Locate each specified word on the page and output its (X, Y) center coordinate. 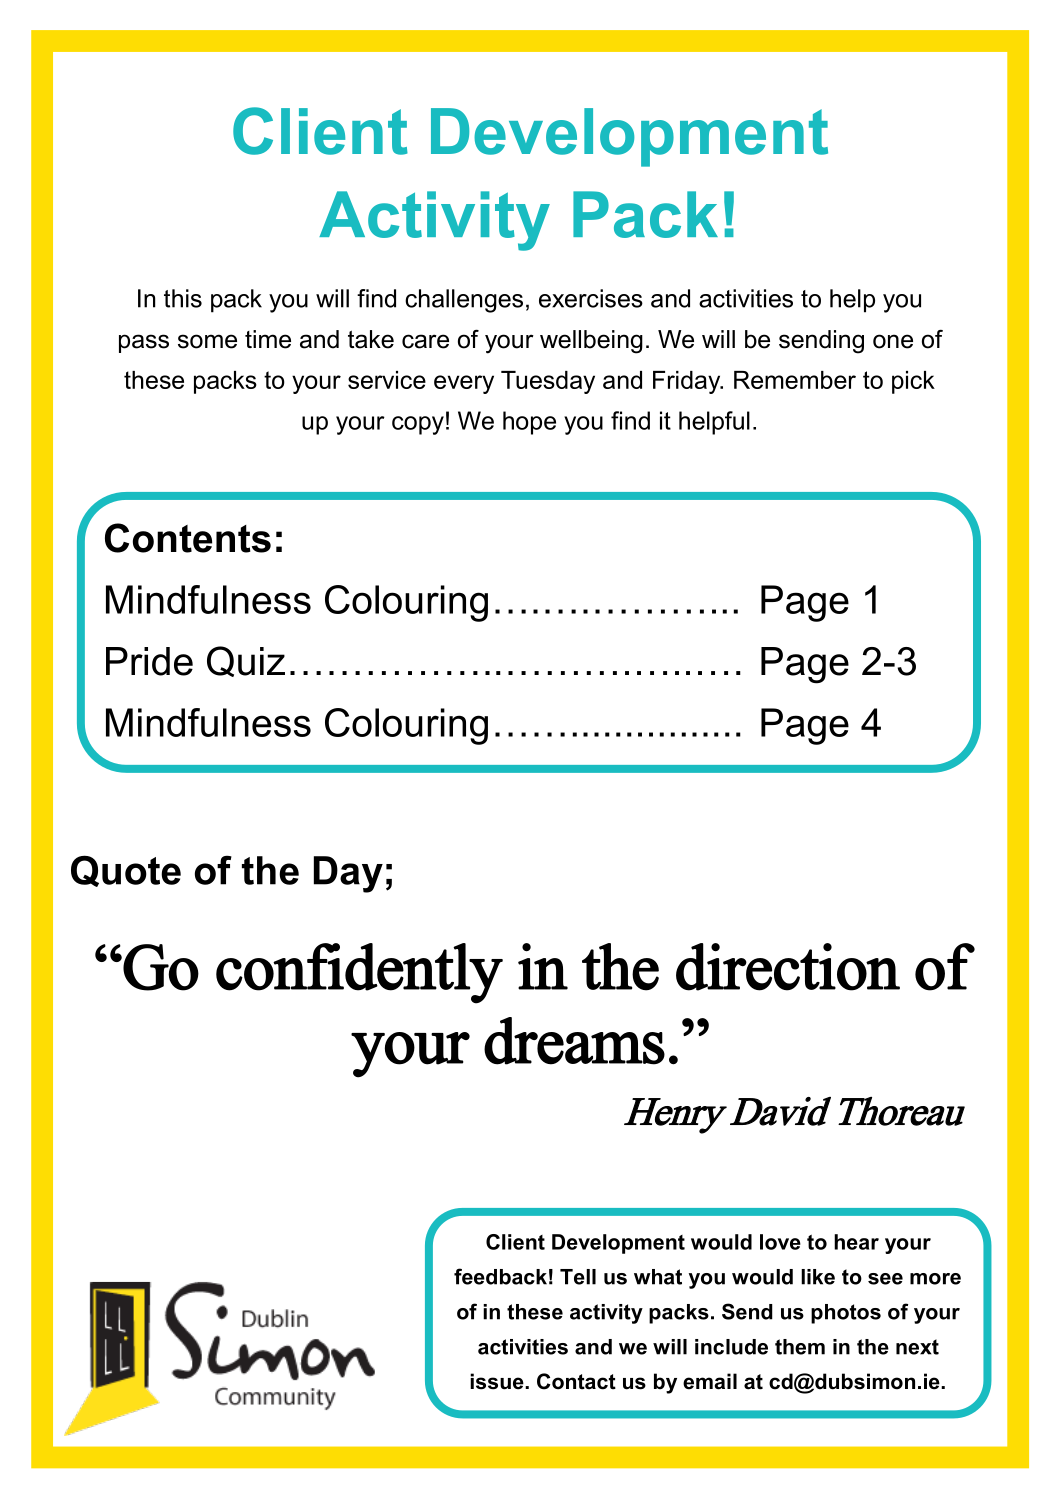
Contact (576, 1381)
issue (498, 1381)
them (800, 1347)
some (207, 341)
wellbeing (591, 342)
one (893, 341)
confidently (359, 973)
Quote (126, 871)
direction (788, 967)
